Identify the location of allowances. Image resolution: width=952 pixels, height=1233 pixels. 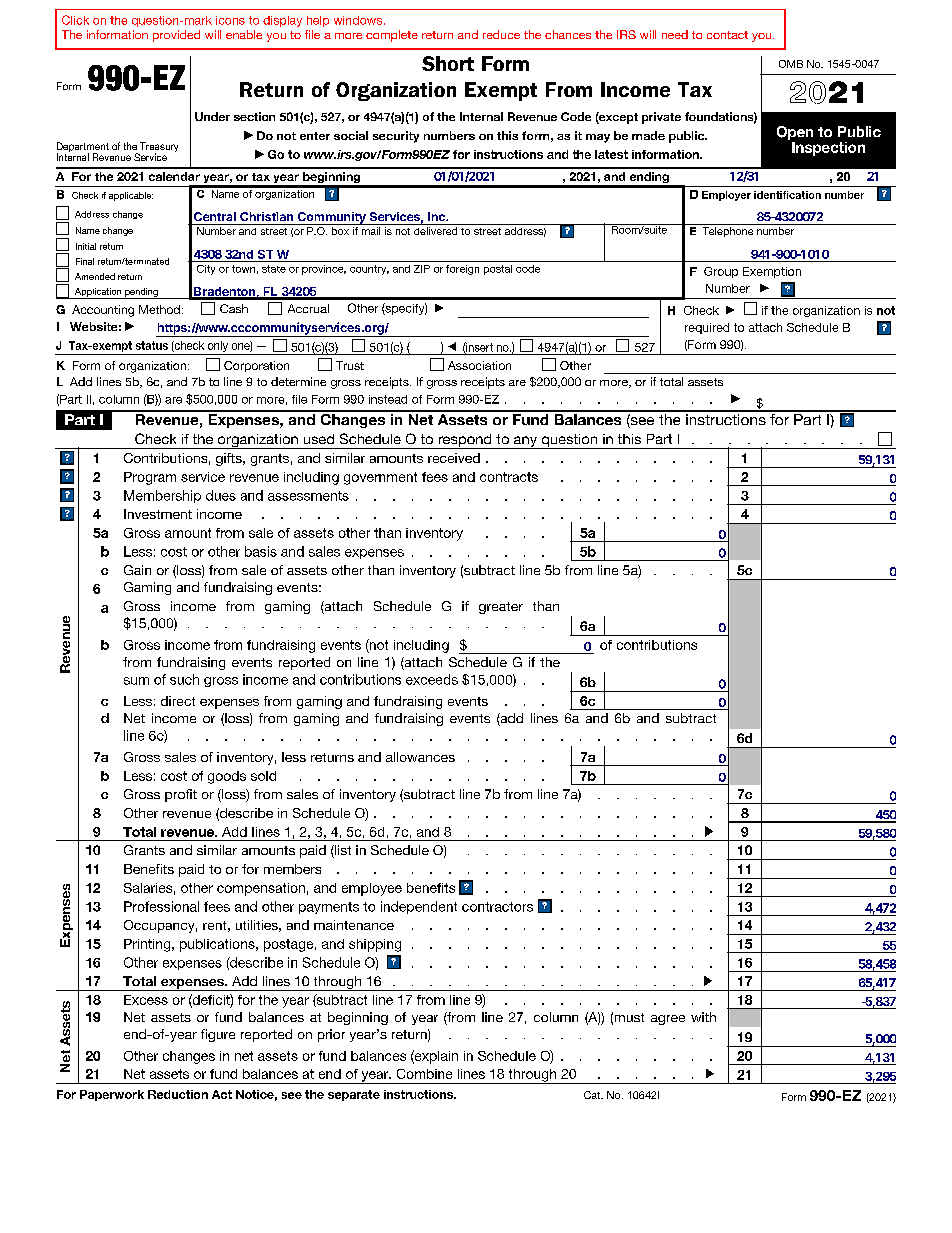
(420, 757).
